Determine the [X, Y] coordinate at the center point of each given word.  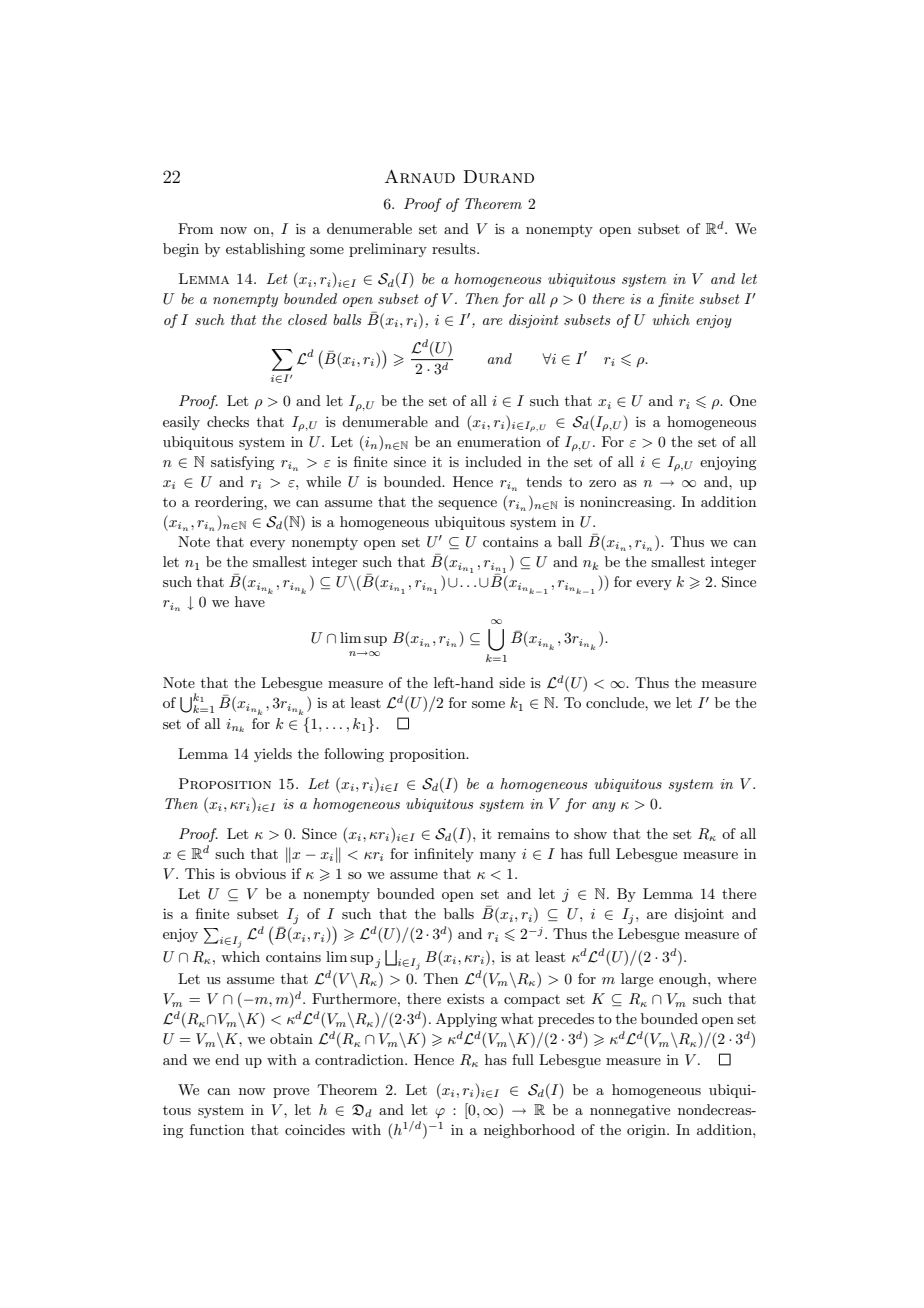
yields [273, 755]
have [250, 601]
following [354, 755]
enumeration [499, 441]
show [590, 833]
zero [602, 483]
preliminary [388, 250]
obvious [260, 873]
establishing [265, 250]
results [455, 248]
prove [291, 1093]
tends [544, 481]
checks [228, 421]
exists [465, 999]
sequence [467, 505]
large [637, 980]
